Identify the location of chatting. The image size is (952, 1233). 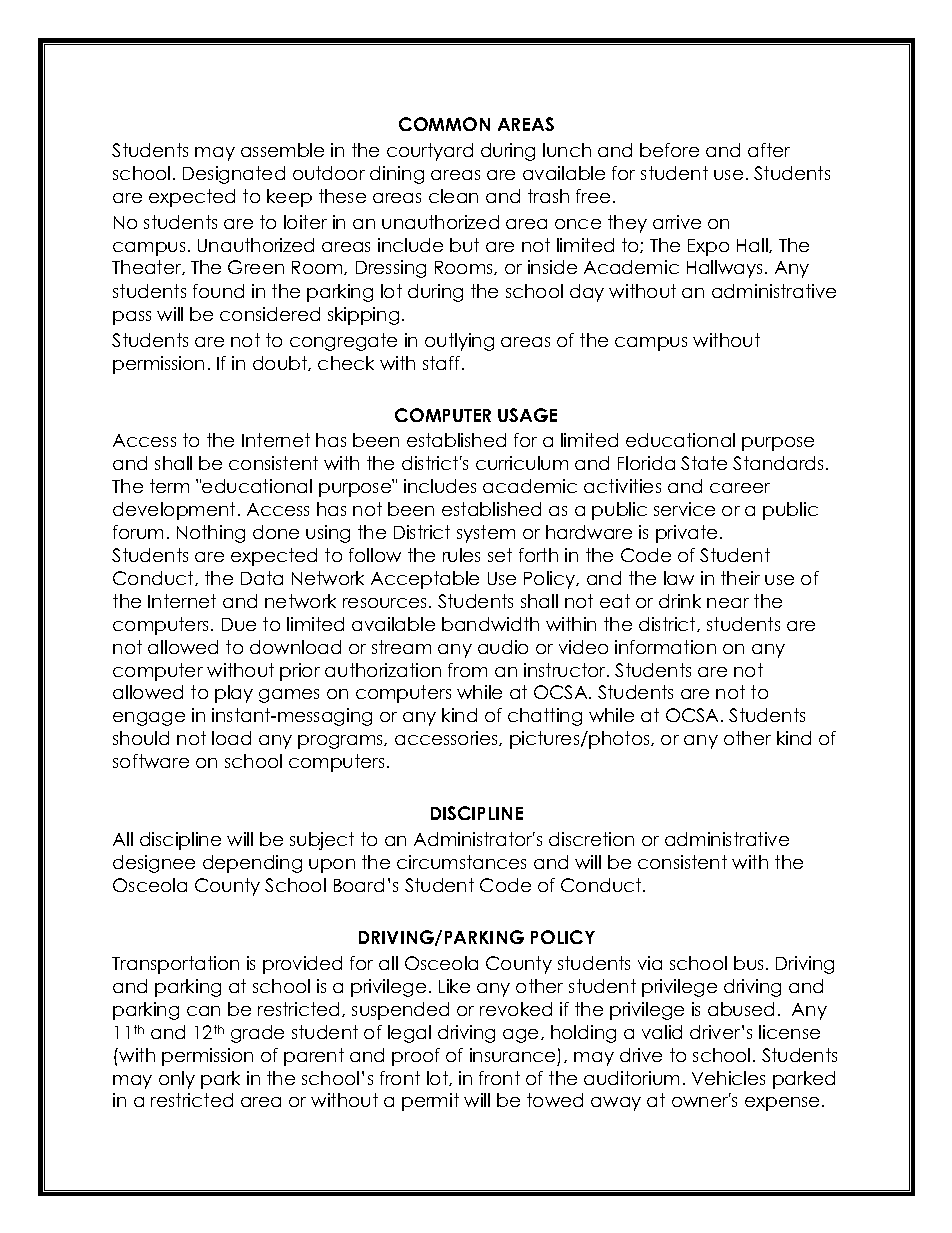
(545, 717).
